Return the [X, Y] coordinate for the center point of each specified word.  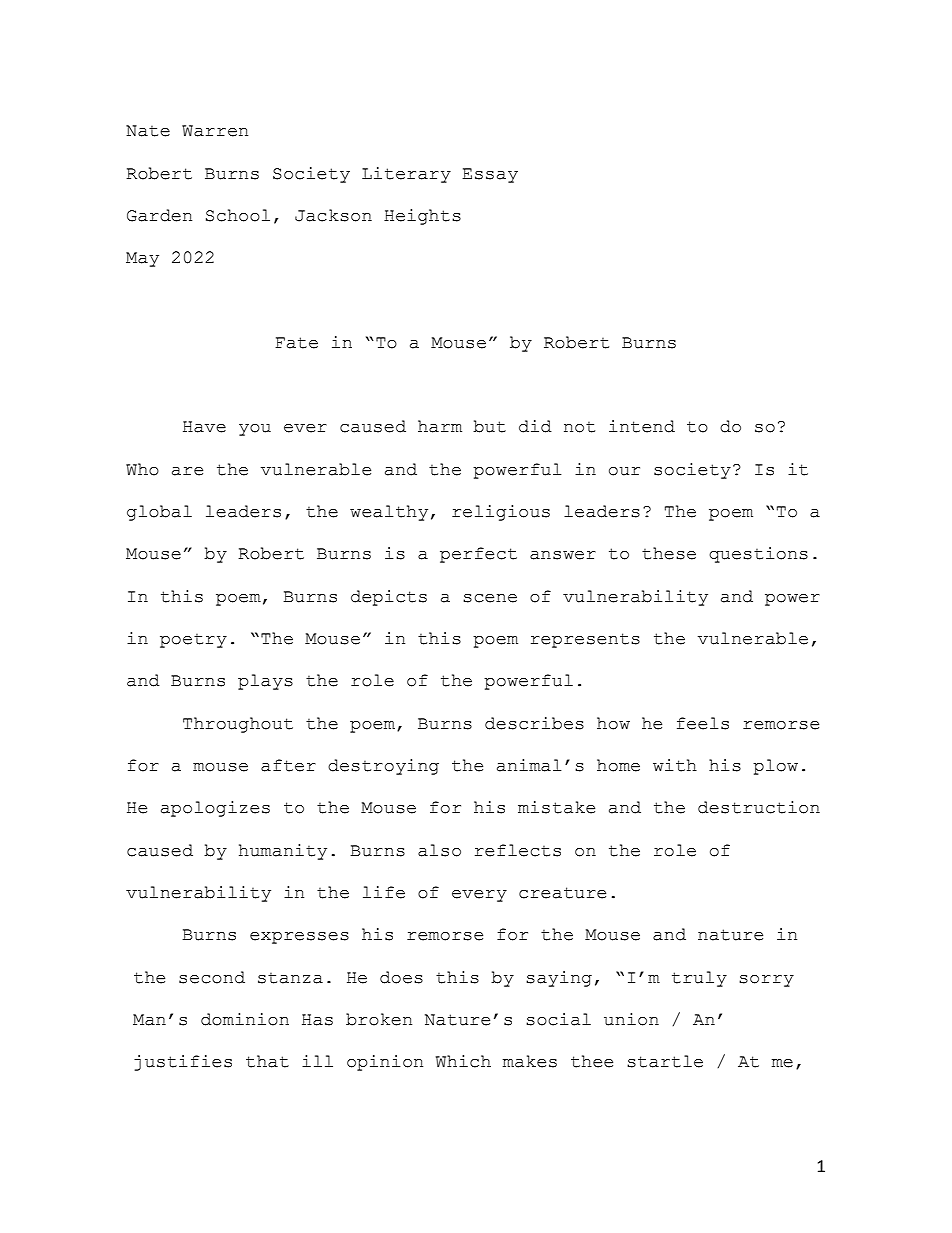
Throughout [238, 725]
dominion [245, 1019]
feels [703, 723]
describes [534, 723]
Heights [422, 217]
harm [440, 426]
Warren [215, 131]
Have [204, 427]
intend [642, 426]
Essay [490, 175]
